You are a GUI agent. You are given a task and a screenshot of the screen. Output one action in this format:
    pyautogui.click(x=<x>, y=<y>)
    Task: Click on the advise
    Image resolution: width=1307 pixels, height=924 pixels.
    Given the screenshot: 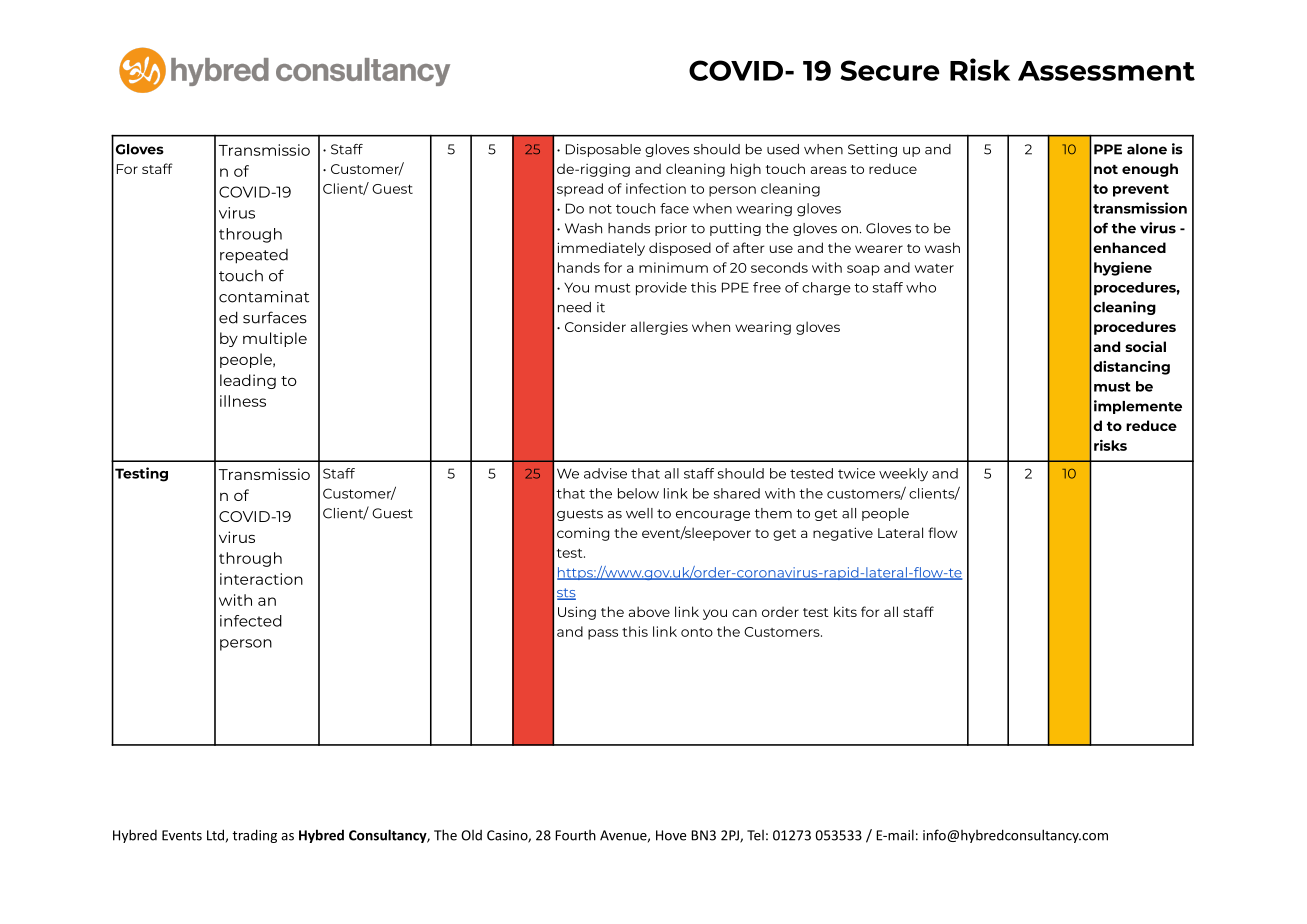 What is the action you would take?
    pyautogui.click(x=605, y=473)
